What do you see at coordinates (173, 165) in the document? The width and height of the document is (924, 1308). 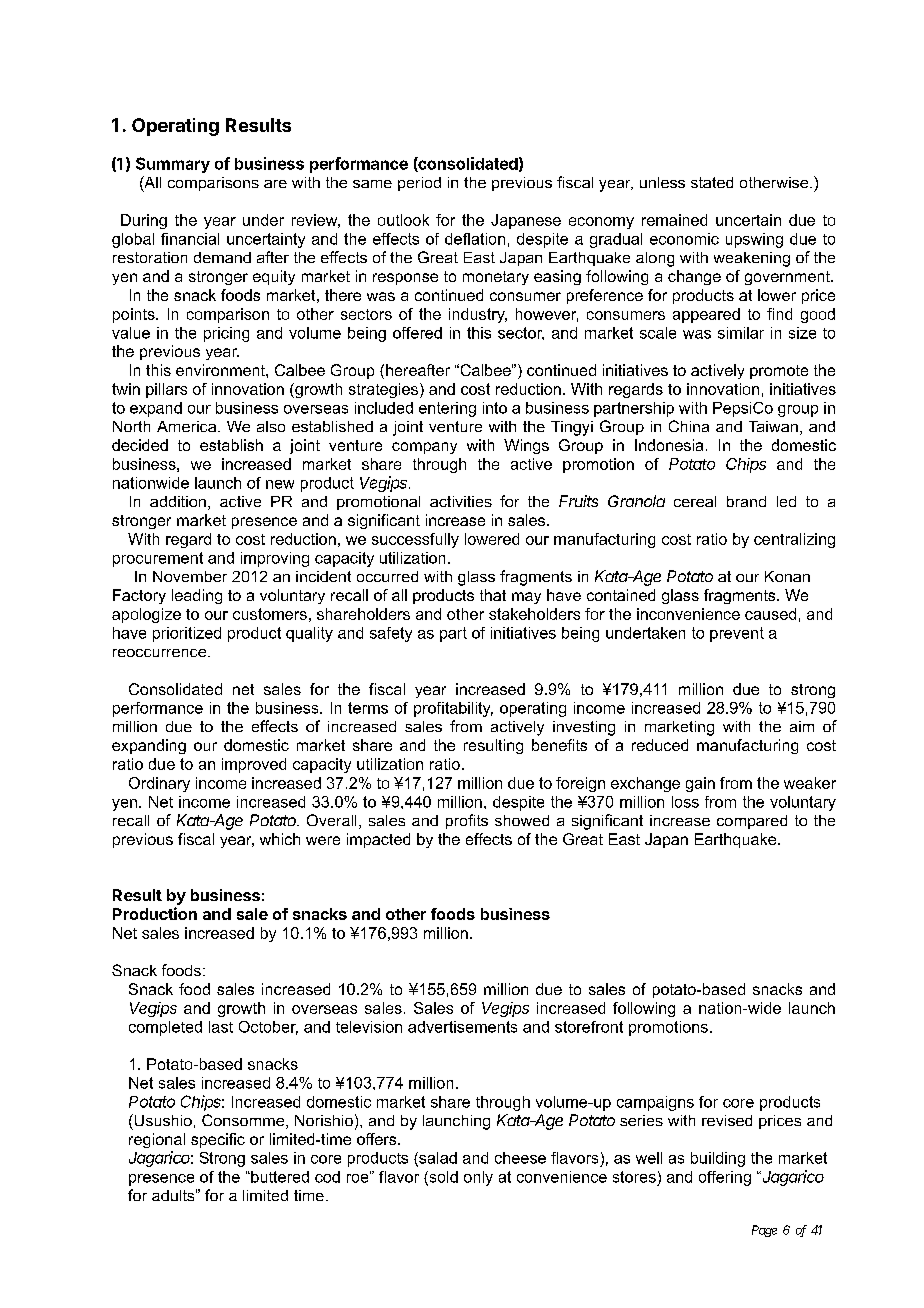 I see `Summary` at bounding box center [173, 165].
